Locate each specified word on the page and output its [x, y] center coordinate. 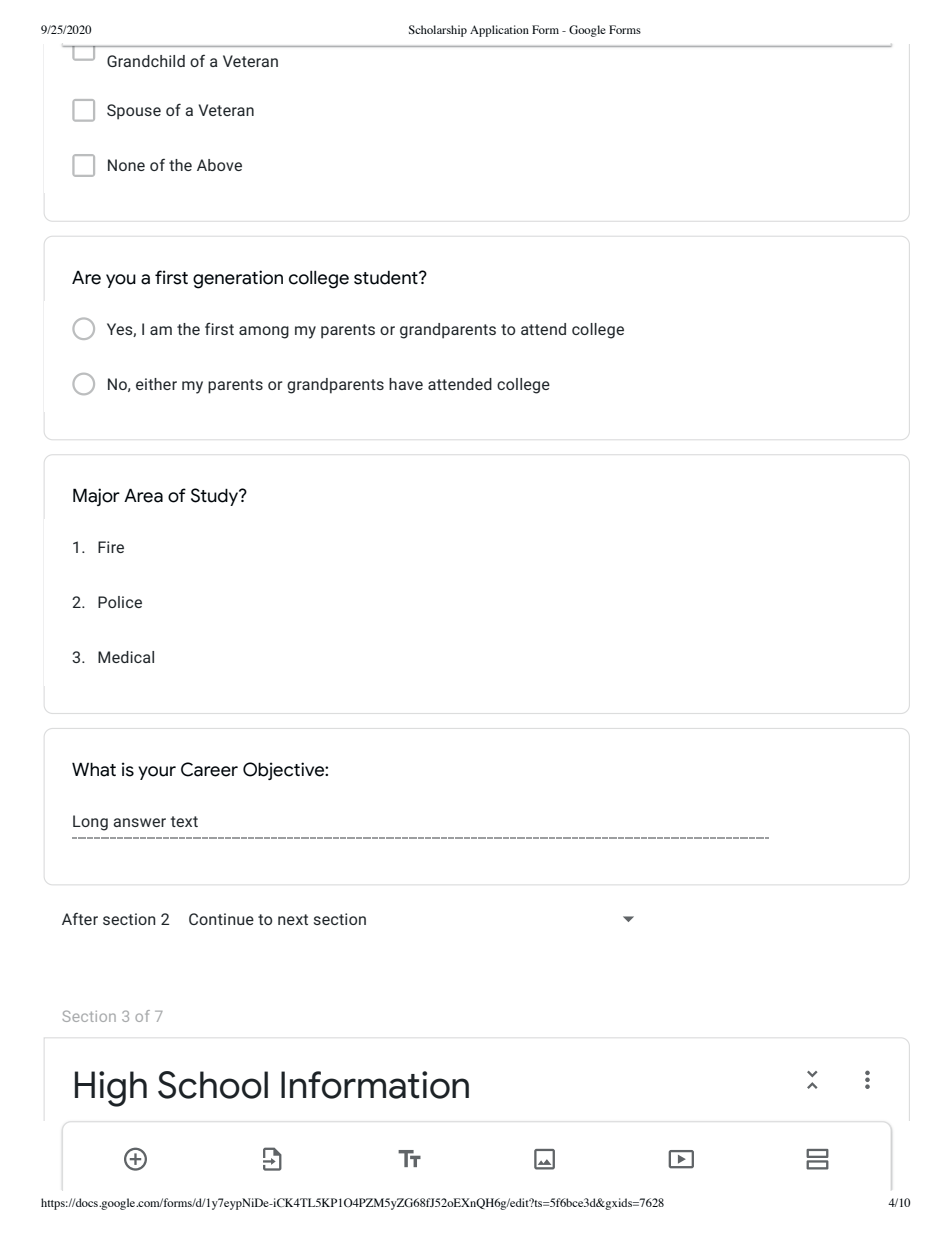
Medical [126, 657]
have [406, 384]
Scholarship [438, 31]
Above [219, 165]
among [264, 332]
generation [238, 279]
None [126, 165]
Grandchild [146, 61]
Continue [221, 919]
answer [139, 822]
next [293, 919]
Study [216, 497]
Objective [284, 771]
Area [143, 495]
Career [209, 769]
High [111, 1089]
